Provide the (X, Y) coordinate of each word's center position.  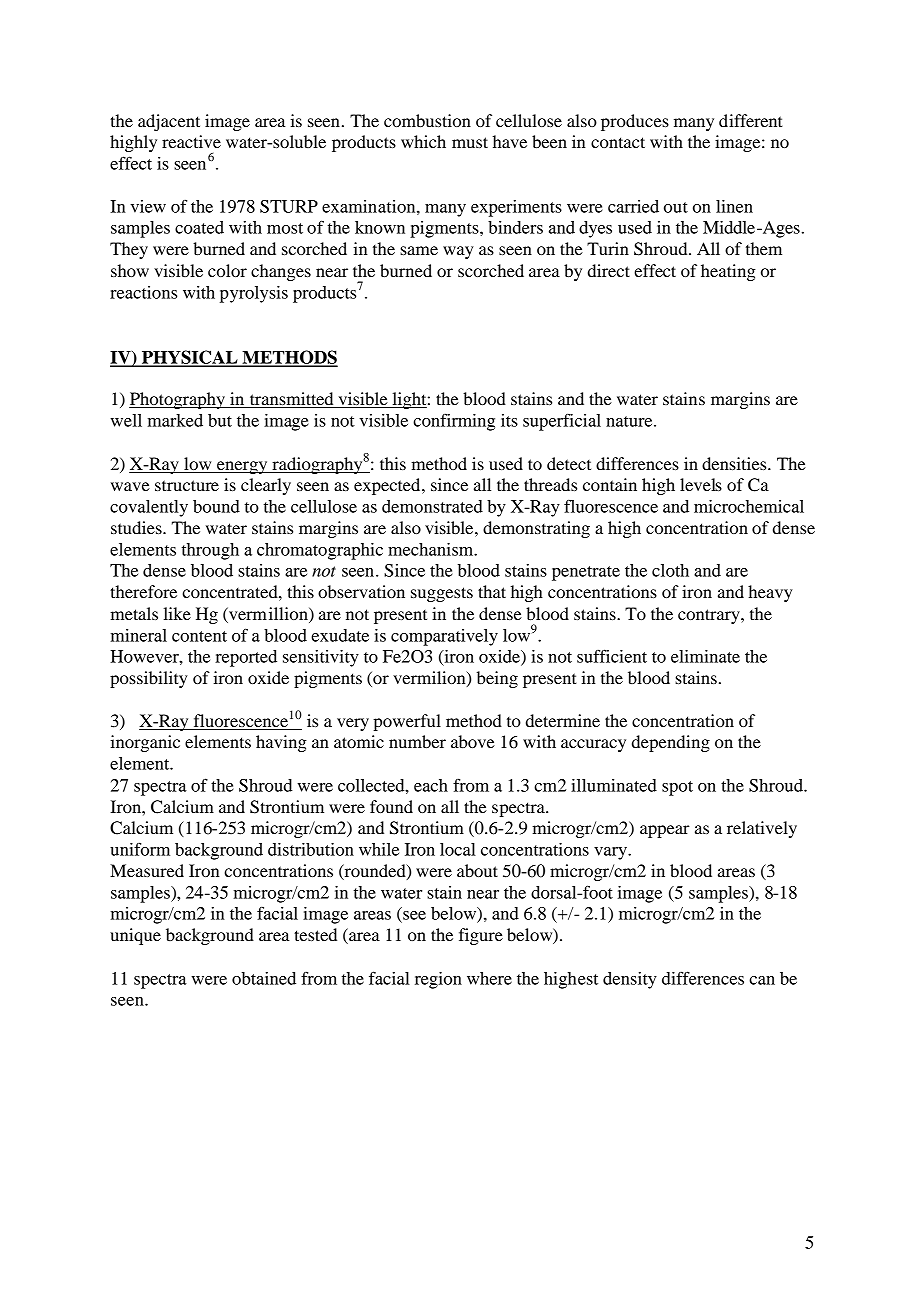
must (470, 142)
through (210, 551)
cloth (670, 570)
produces (635, 122)
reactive (191, 141)
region (438, 980)
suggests (442, 594)
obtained (264, 978)
